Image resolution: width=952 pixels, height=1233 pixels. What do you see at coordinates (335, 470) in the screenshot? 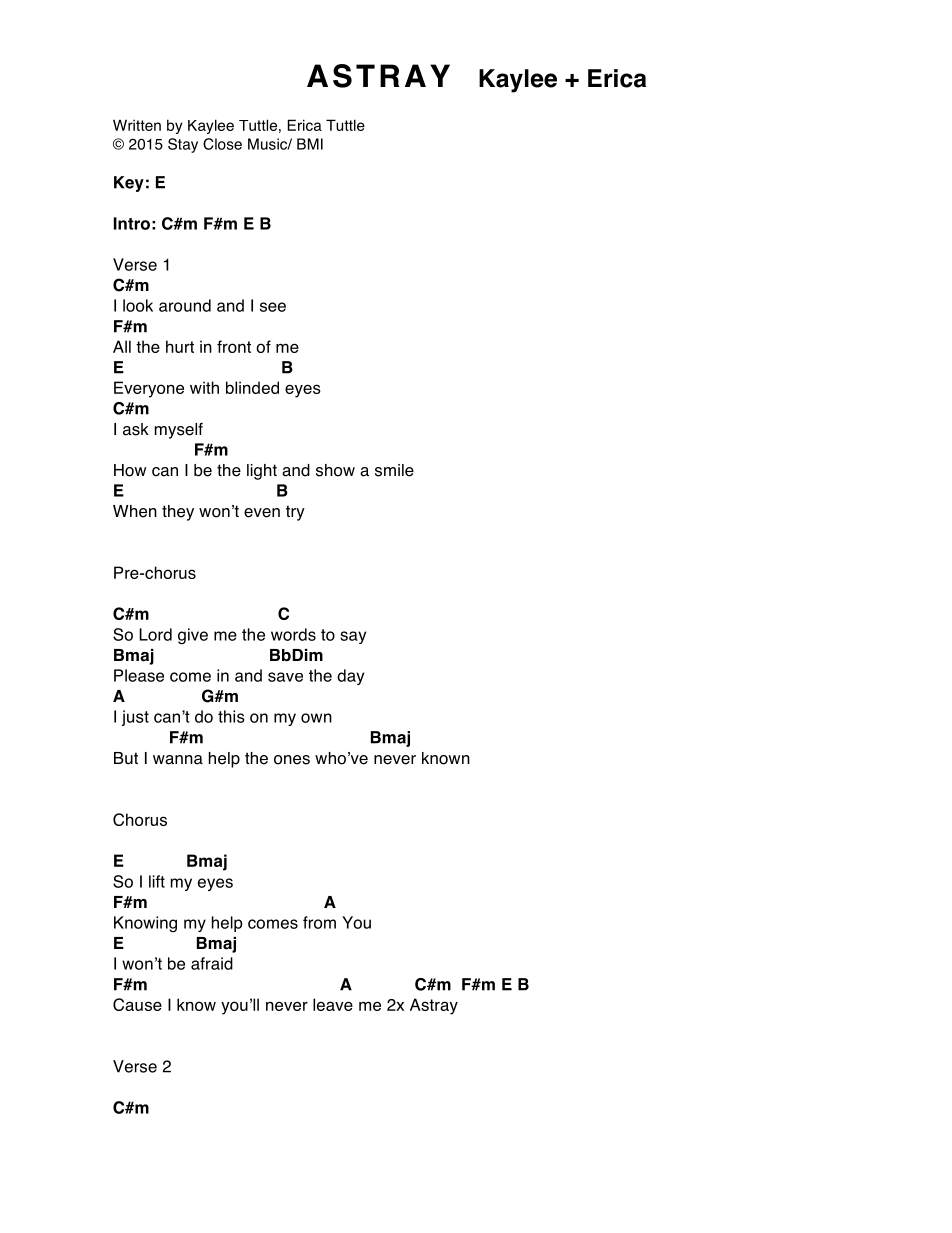
I see `show` at bounding box center [335, 470].
